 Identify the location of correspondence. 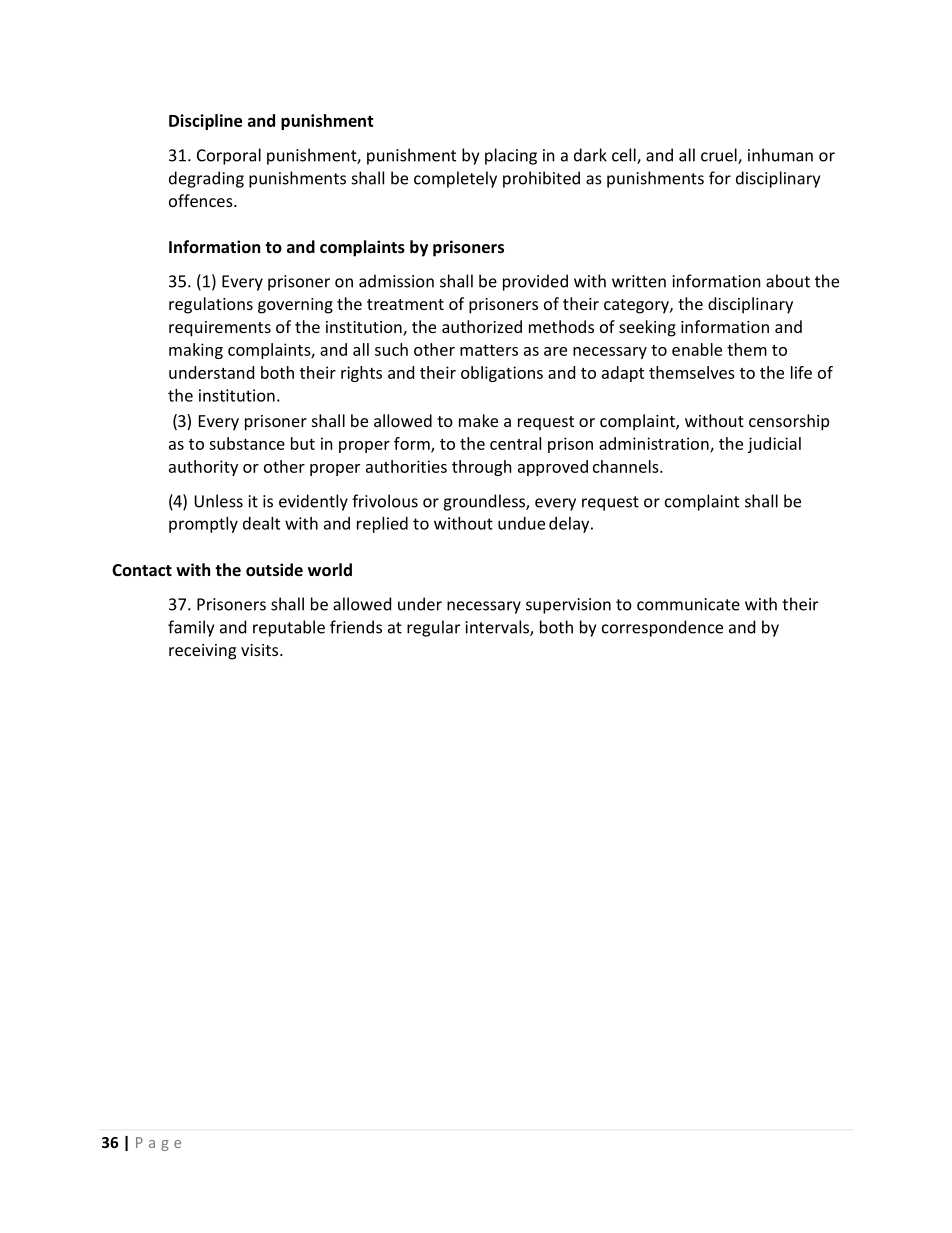
(662, 628).
